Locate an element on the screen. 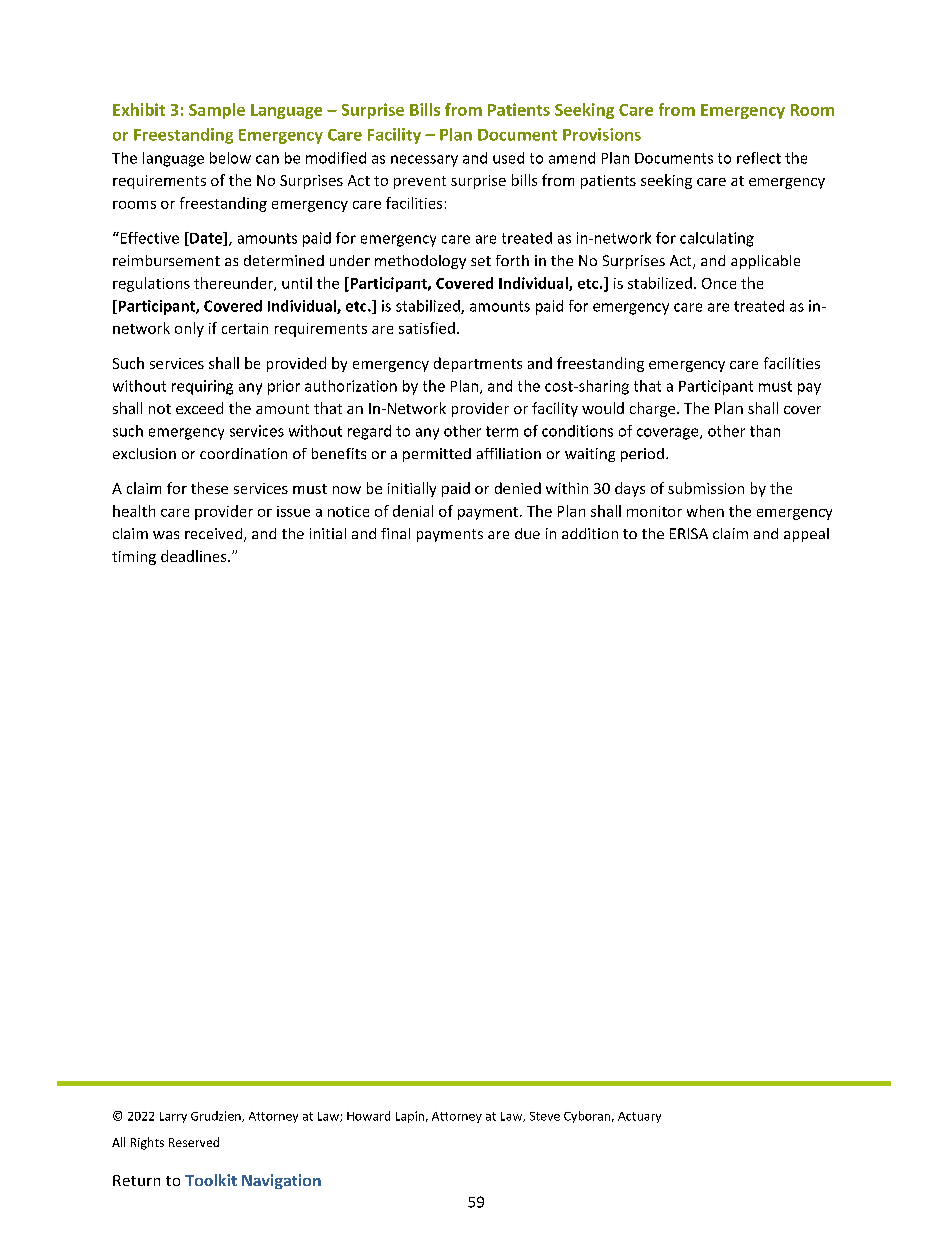 The image size is (952, 1233). Larry is located at coordinates (173, 1117).
